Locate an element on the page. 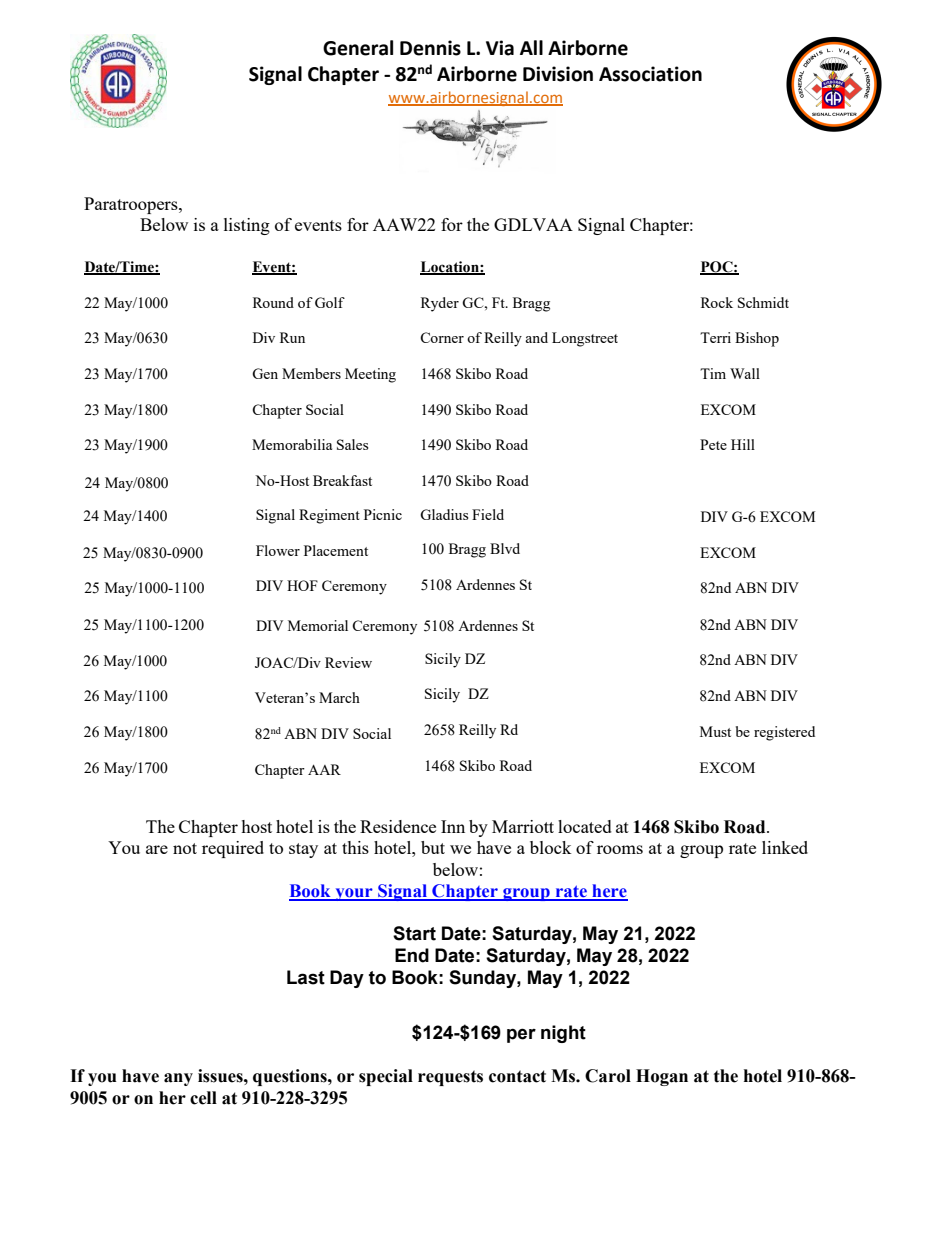 This document has height=1233, width=952. General is located at coordinates (358, 48).
